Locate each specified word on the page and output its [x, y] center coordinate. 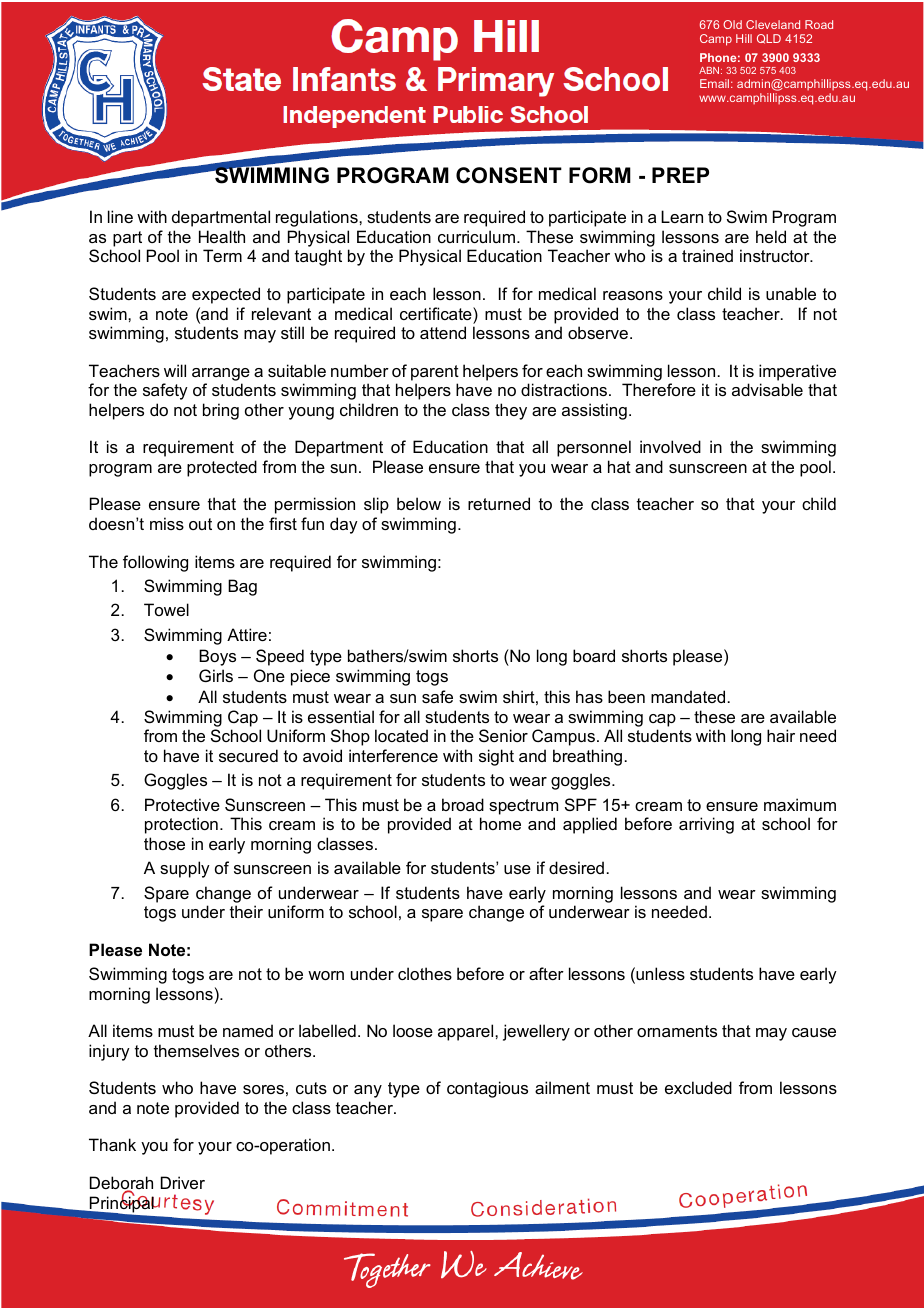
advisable [767, 389]
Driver [183, 1182]
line [120, 216]
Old [732, 24]
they [511, 411]
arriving [706, 825]
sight [496, 757]
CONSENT [509, 175]
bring [221, 411]
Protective [182, 804]
